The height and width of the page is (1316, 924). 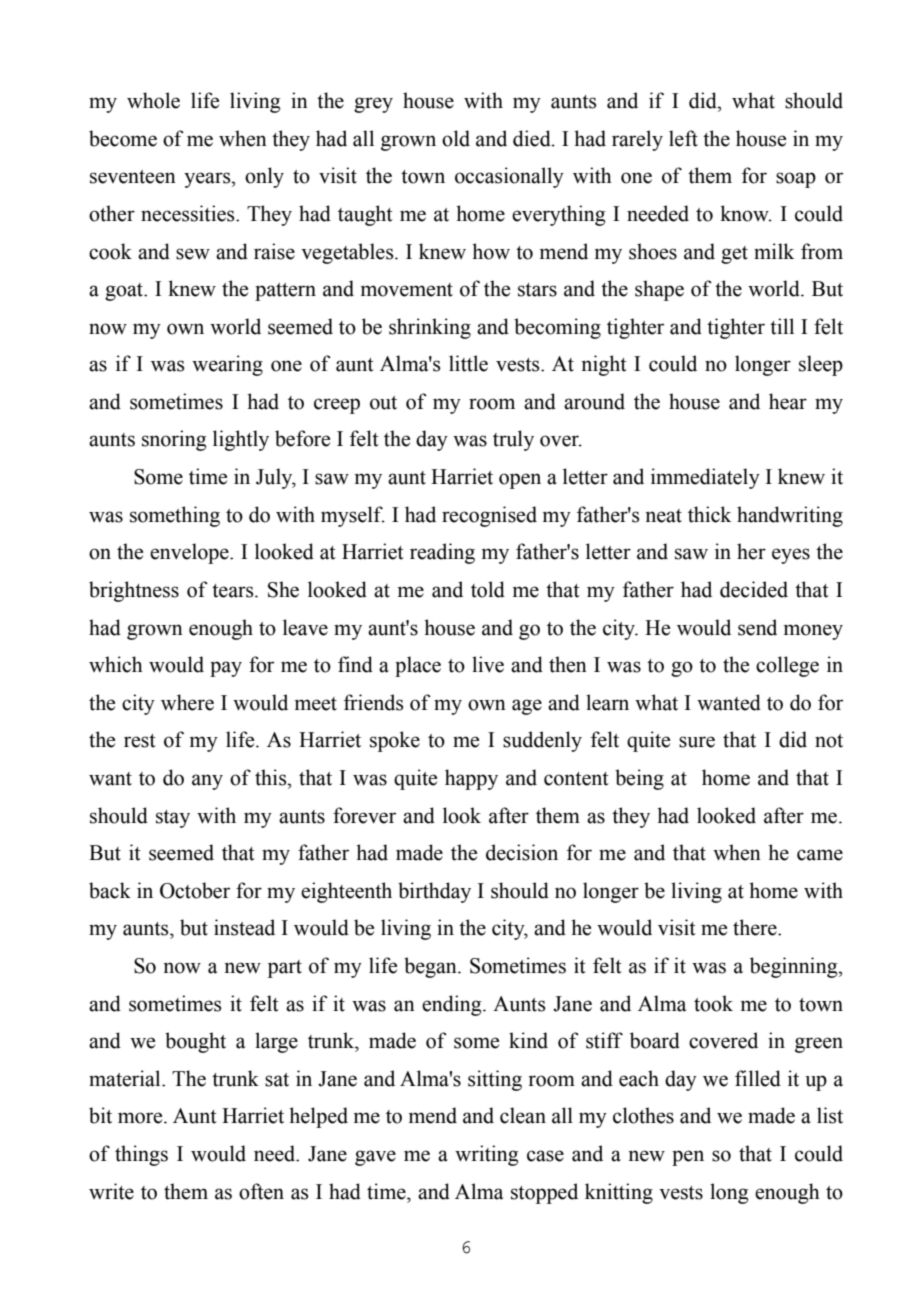 What do you see at coordinates (683, 138) in the page?
I see `left` at bounding box center [683, 138].
